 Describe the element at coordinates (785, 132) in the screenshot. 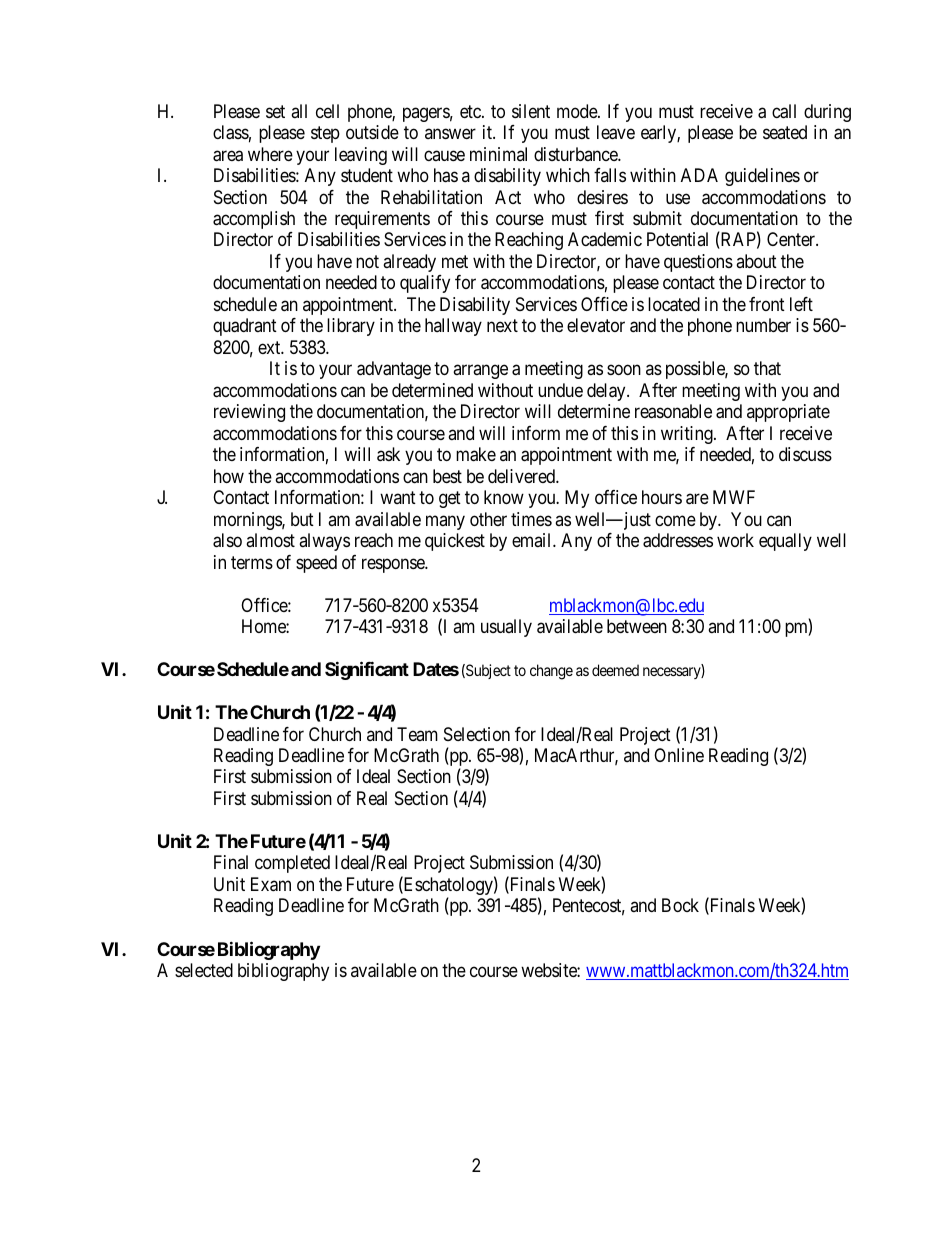

I see `seated` at that location.
